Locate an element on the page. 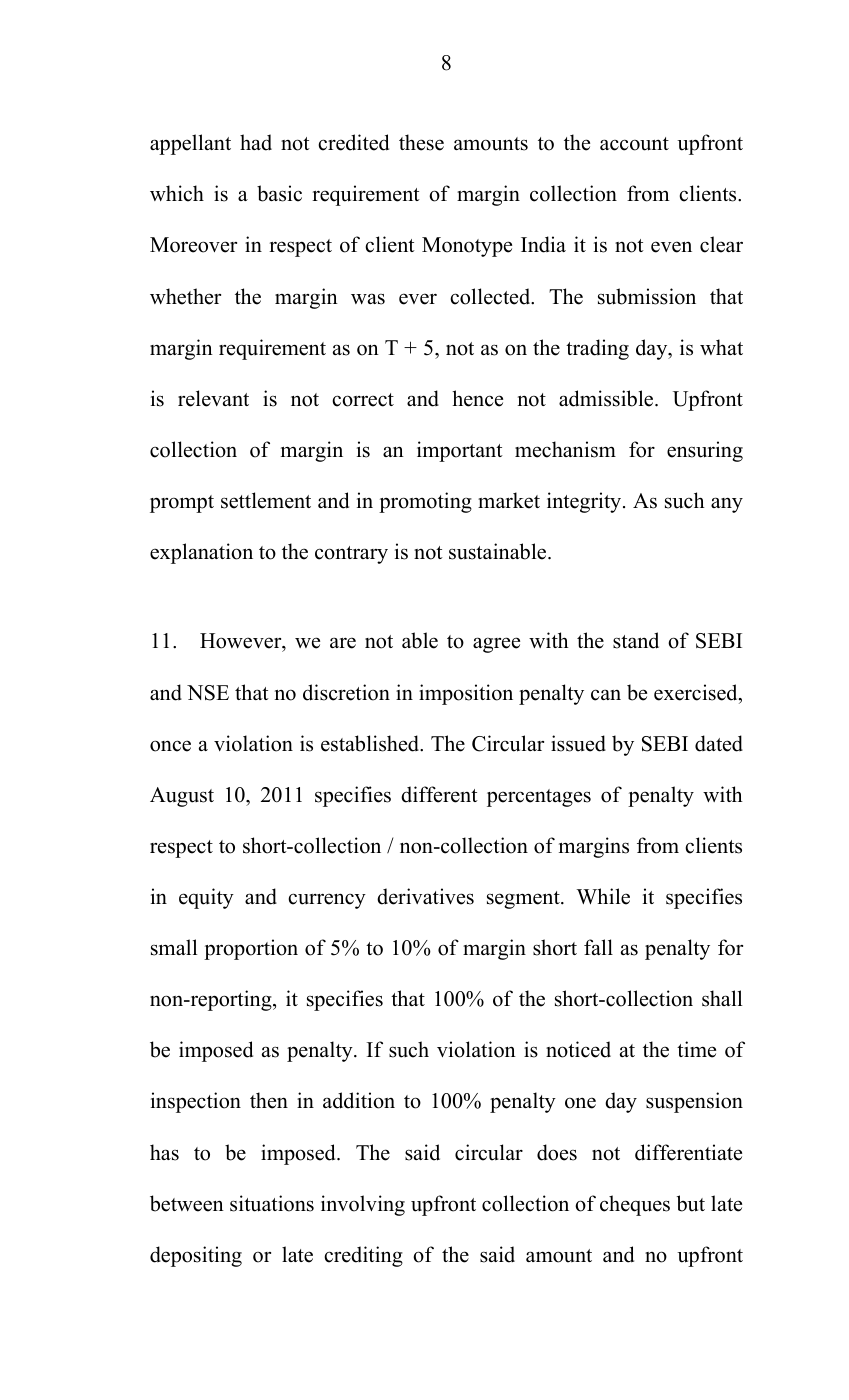 This page has height=1400, width=849. While is located at coordinates (603, 896).
